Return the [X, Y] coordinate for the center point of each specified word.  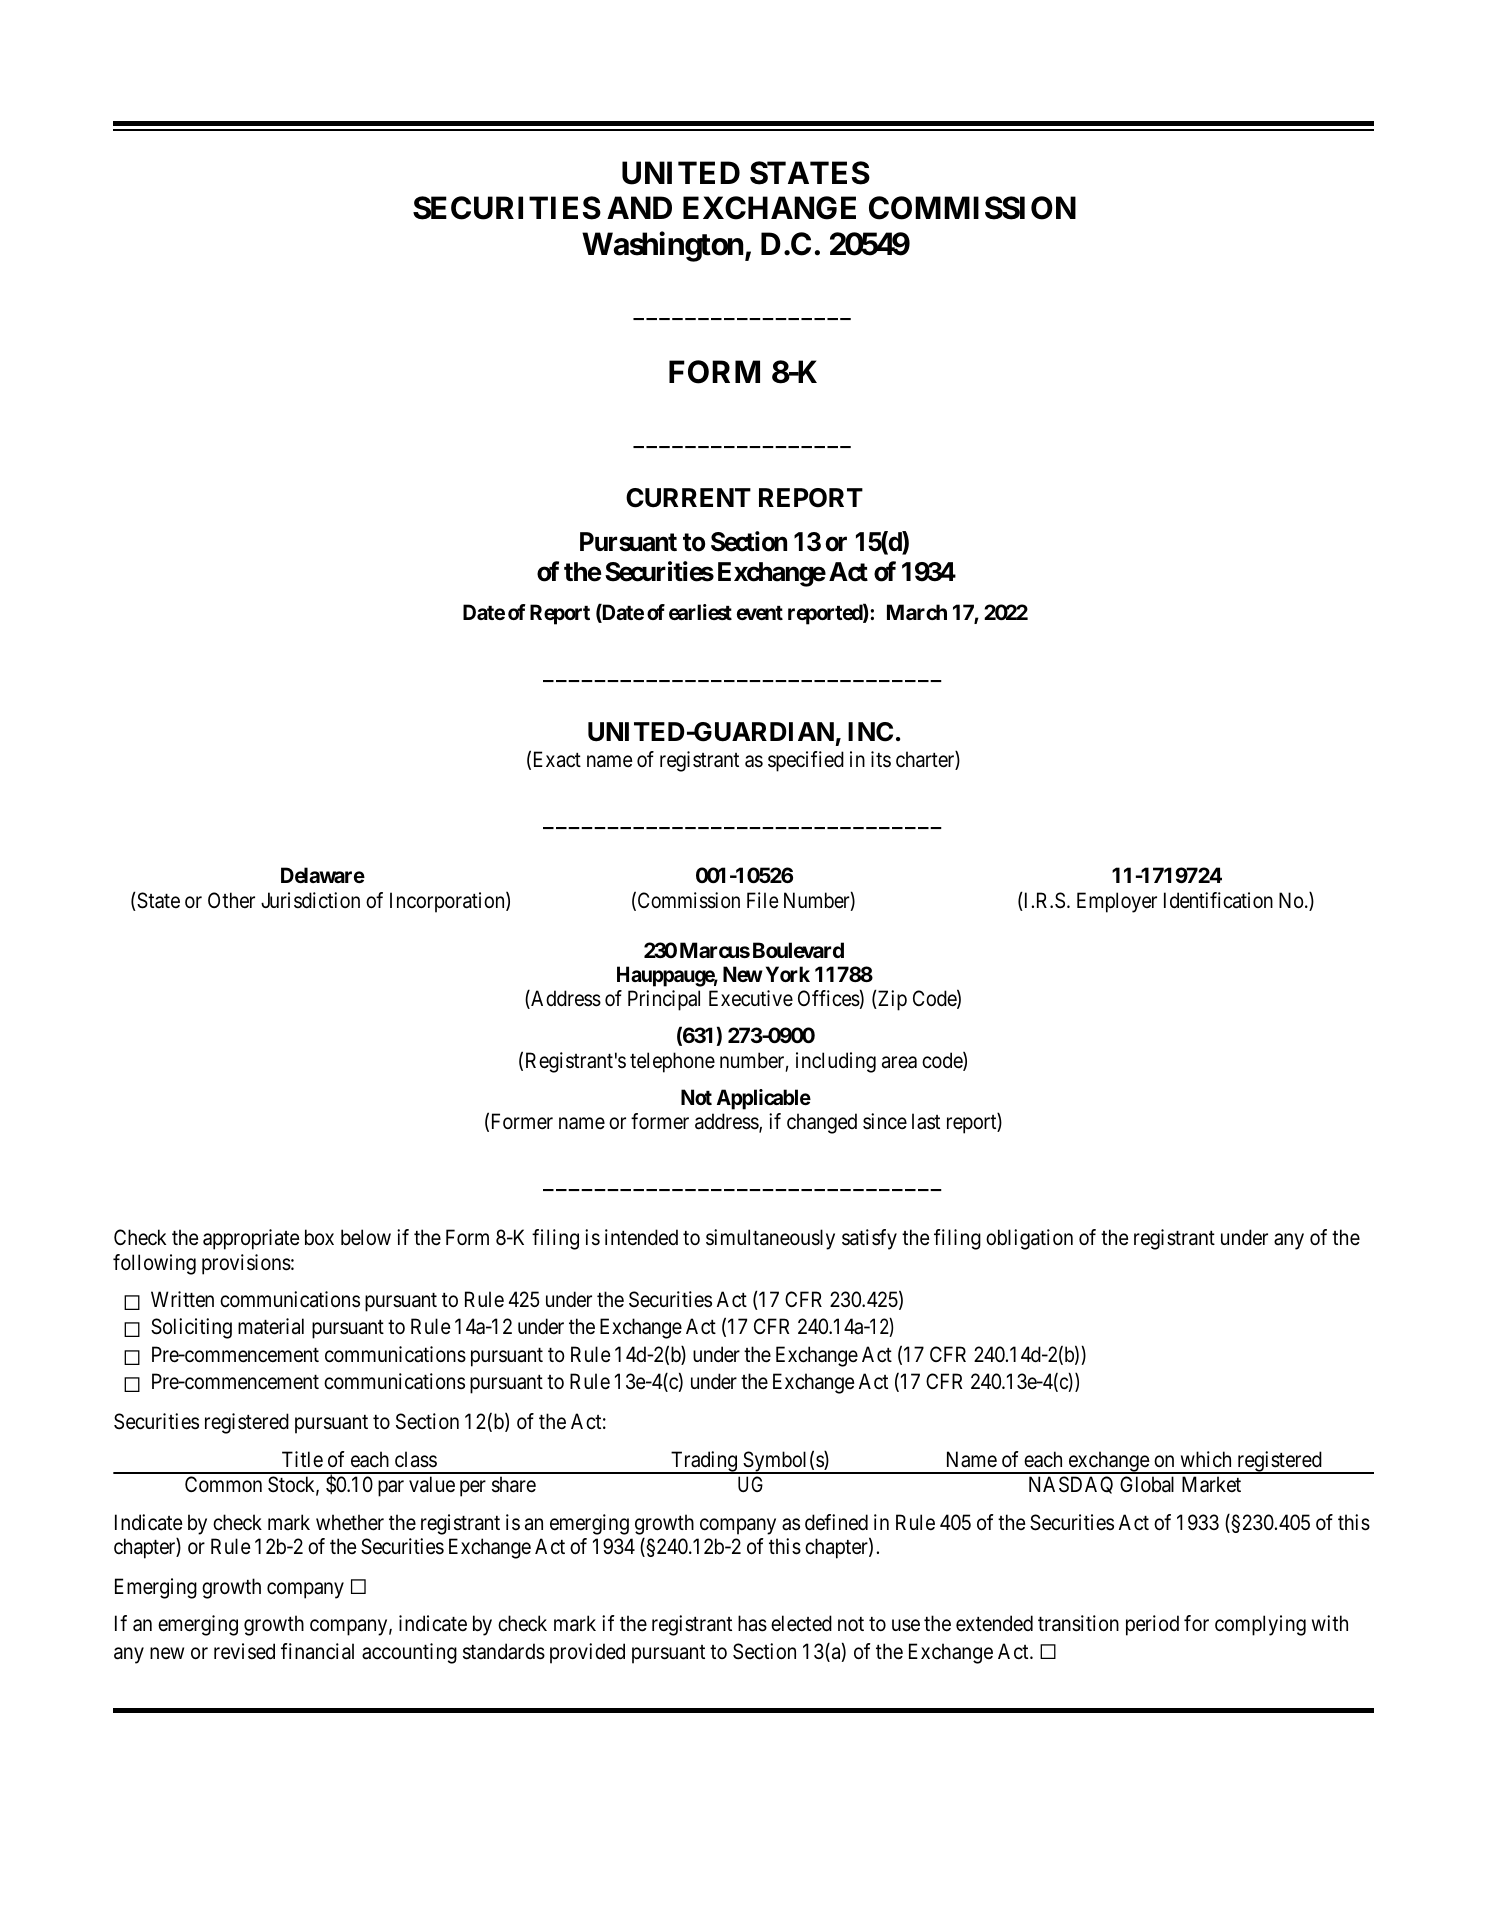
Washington [662, 247]
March [917, 612]
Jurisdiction [310, 900]
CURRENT [688, 498]
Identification [1218, 900]
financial [317, 1651]
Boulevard [798, 950]
